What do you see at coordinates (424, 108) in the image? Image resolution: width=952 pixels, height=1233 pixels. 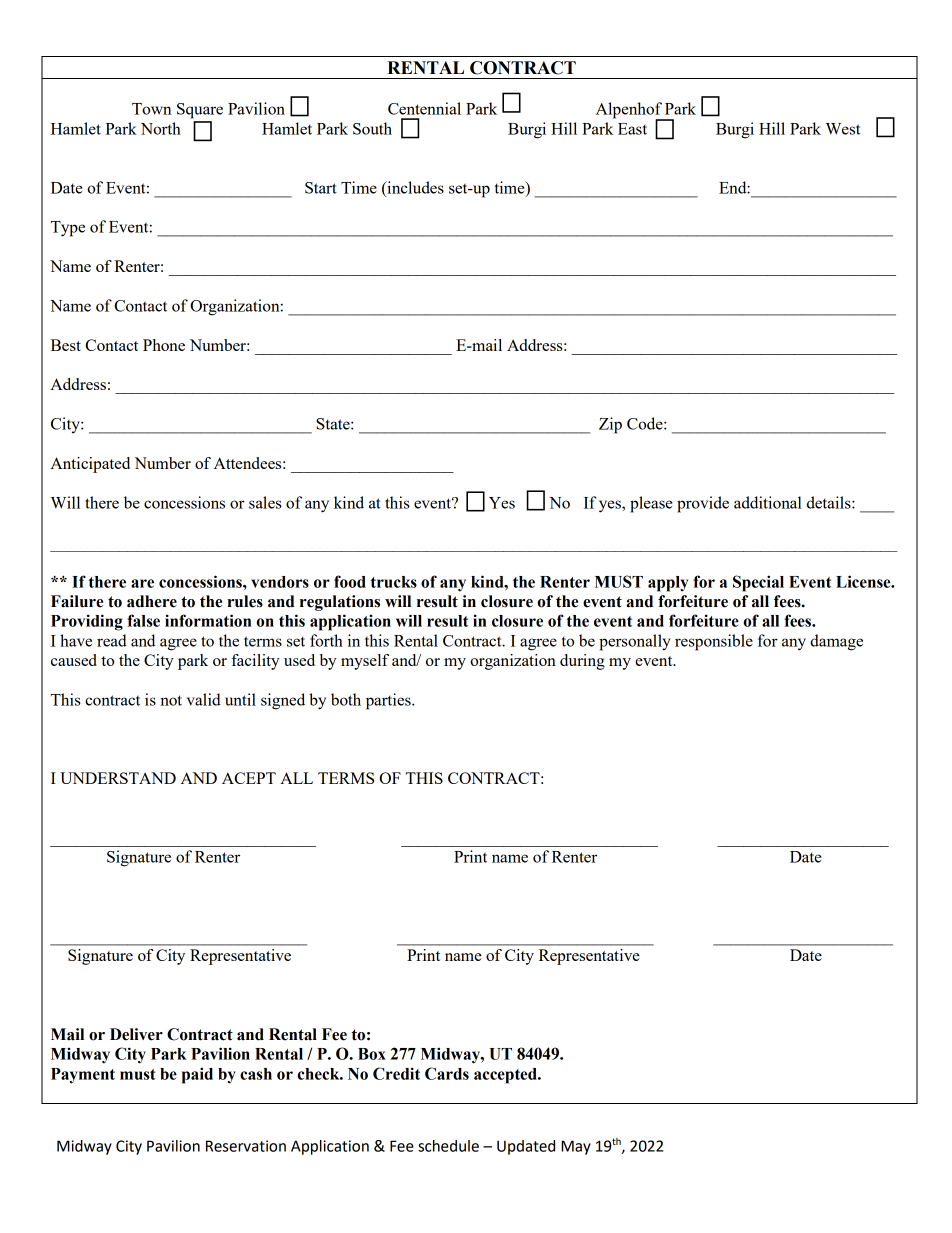 I see `Centennial` at bounding box center [424, 108].
